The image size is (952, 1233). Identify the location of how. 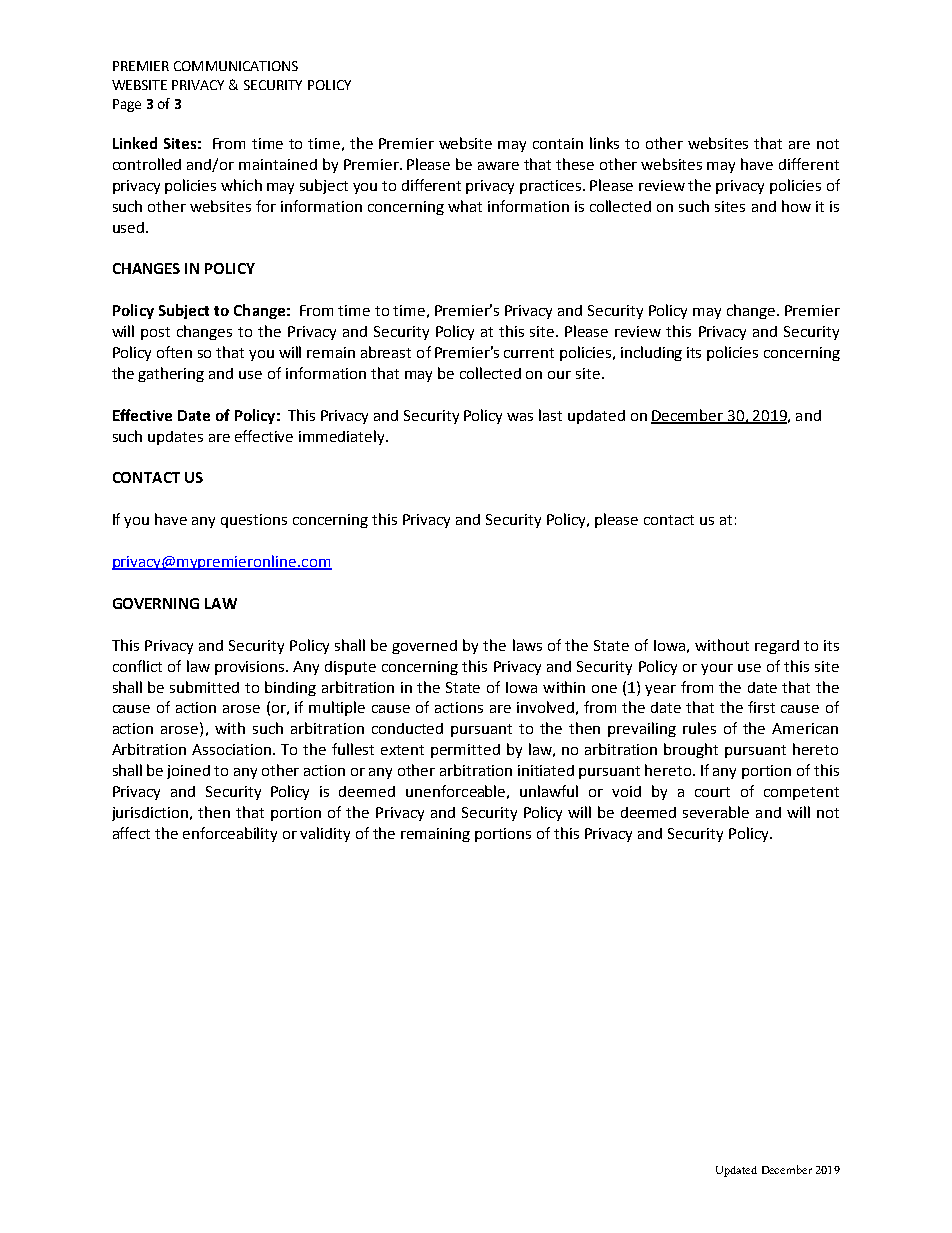
(796, 206).
